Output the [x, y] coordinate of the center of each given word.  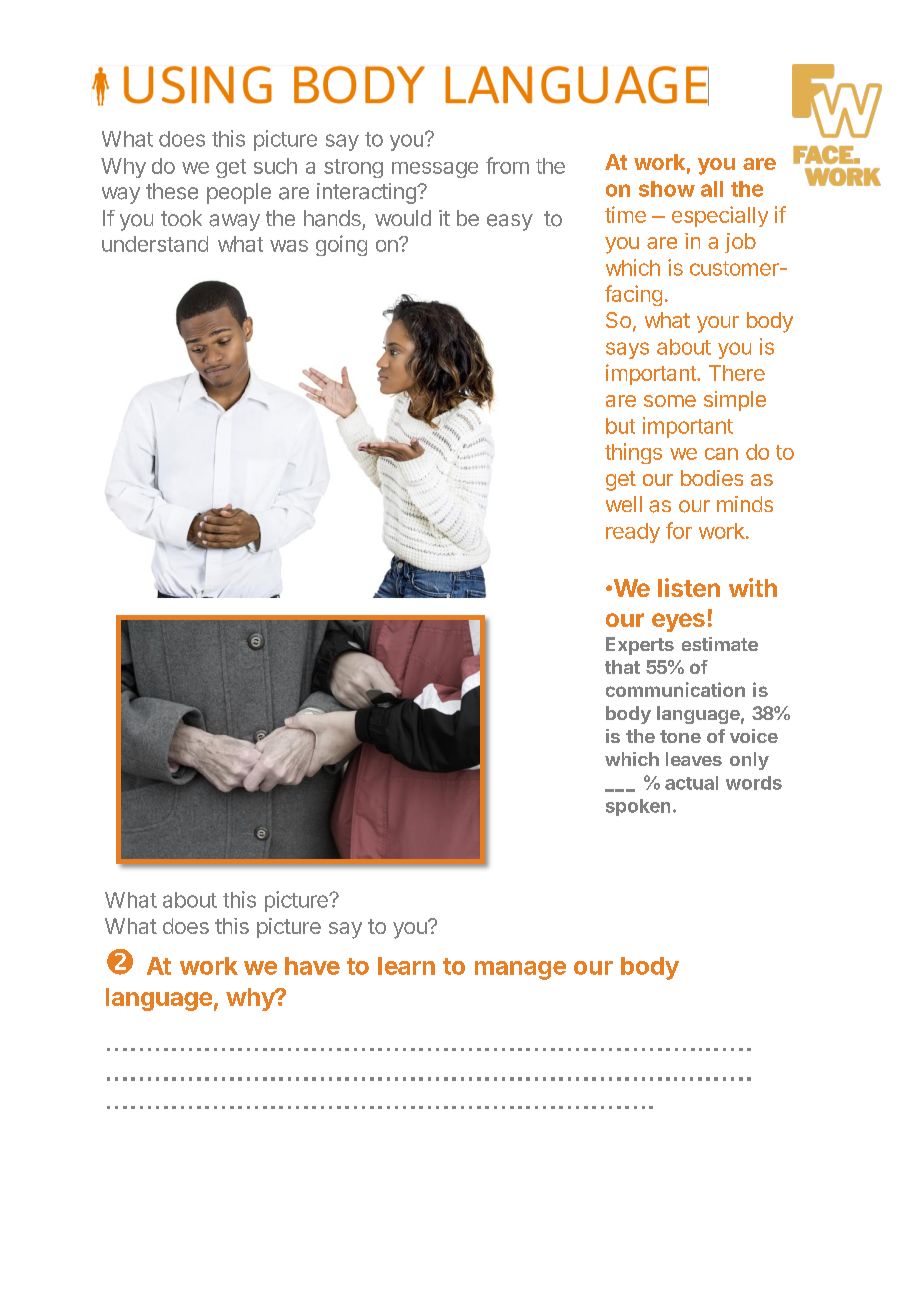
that [622, 667]
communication [675, 689]
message [435, 170]
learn [406, 966]
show [667, 189]
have [312, 966]
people [239, 193]
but [620, 426]
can [721, 454]
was [289, 246]
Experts [640, 646]
